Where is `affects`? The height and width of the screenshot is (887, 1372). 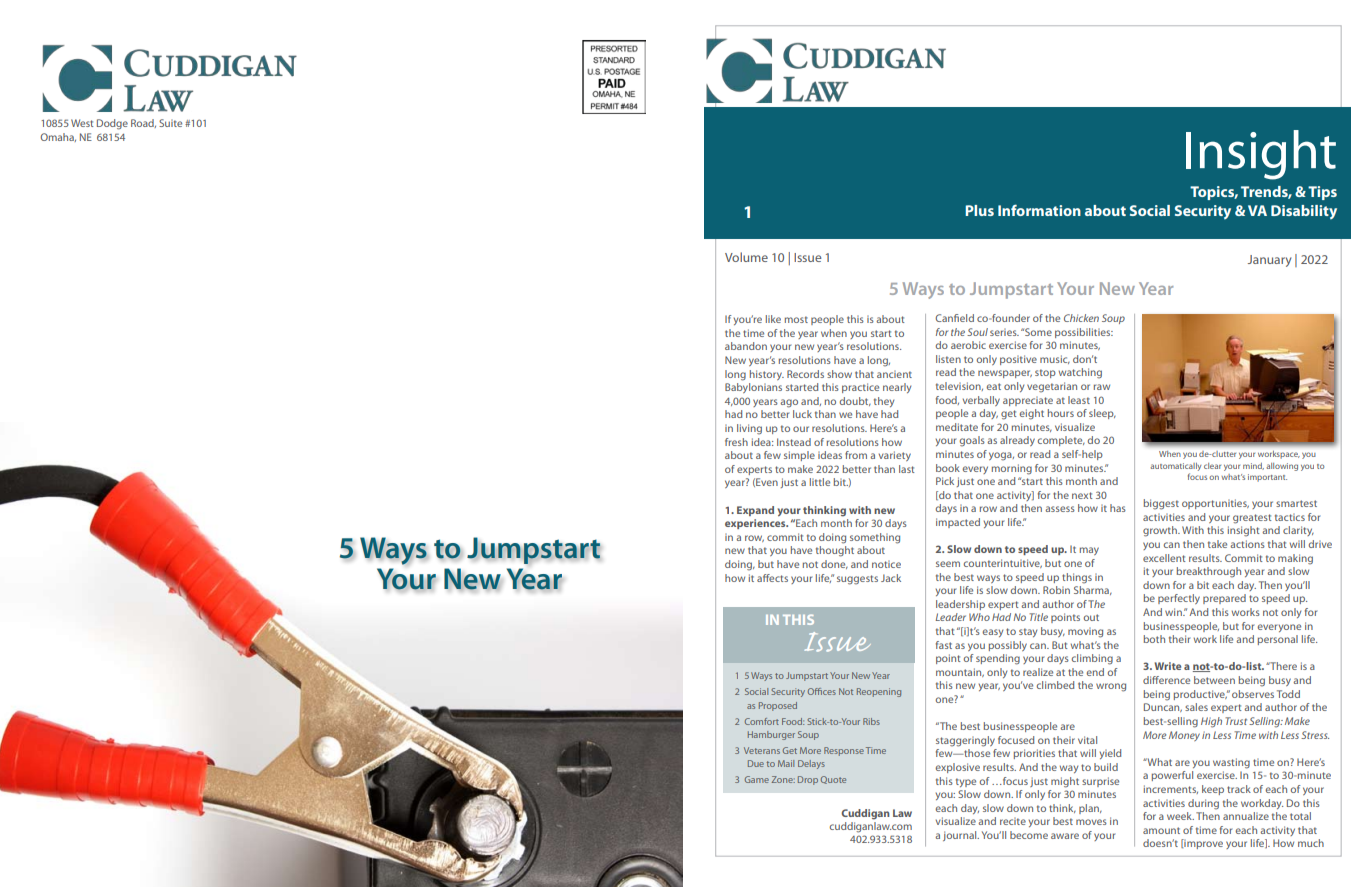 affects is located at coordinates (772, 578).
